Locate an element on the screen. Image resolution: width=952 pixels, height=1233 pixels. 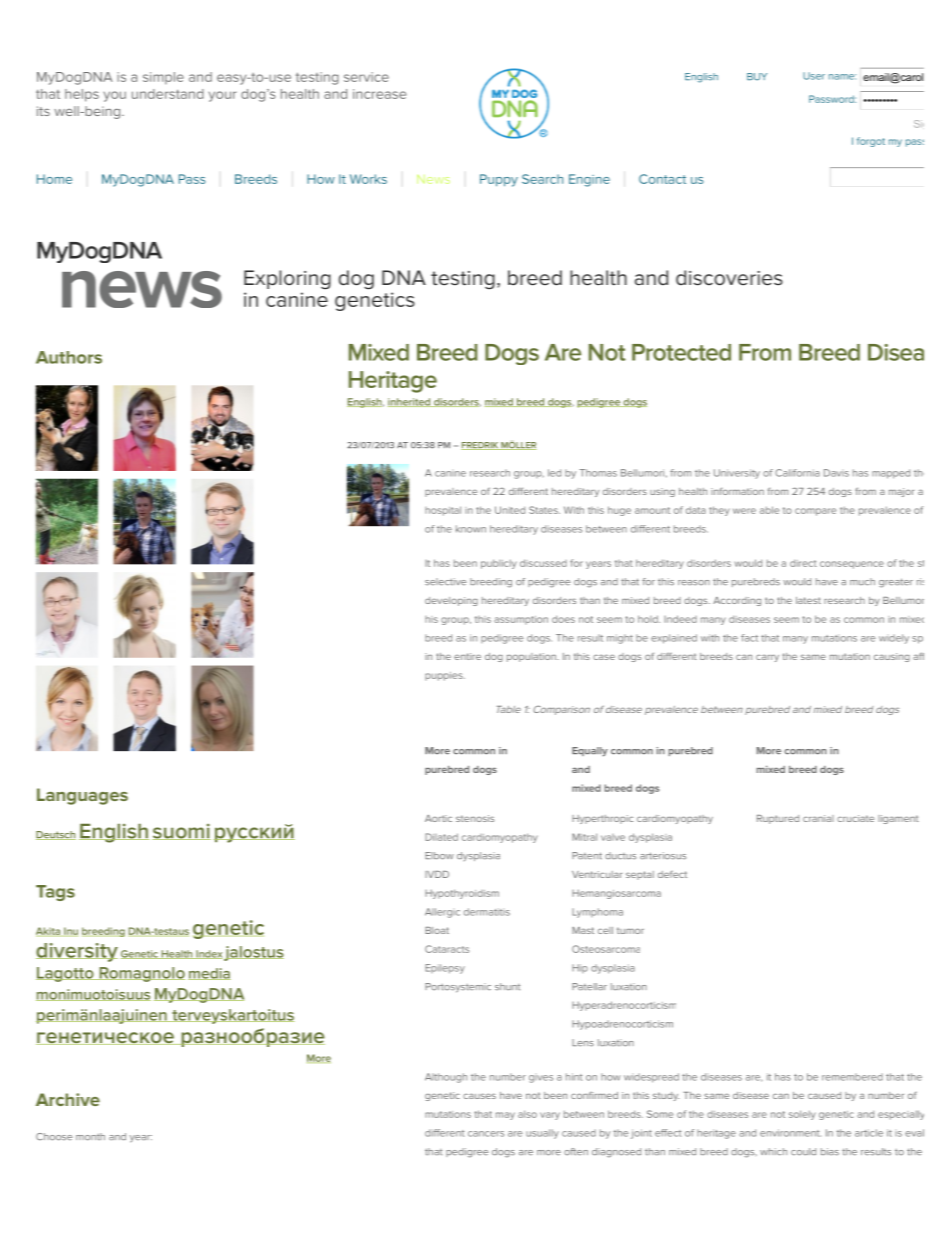
Languages is located at coordinates (82, 796).
